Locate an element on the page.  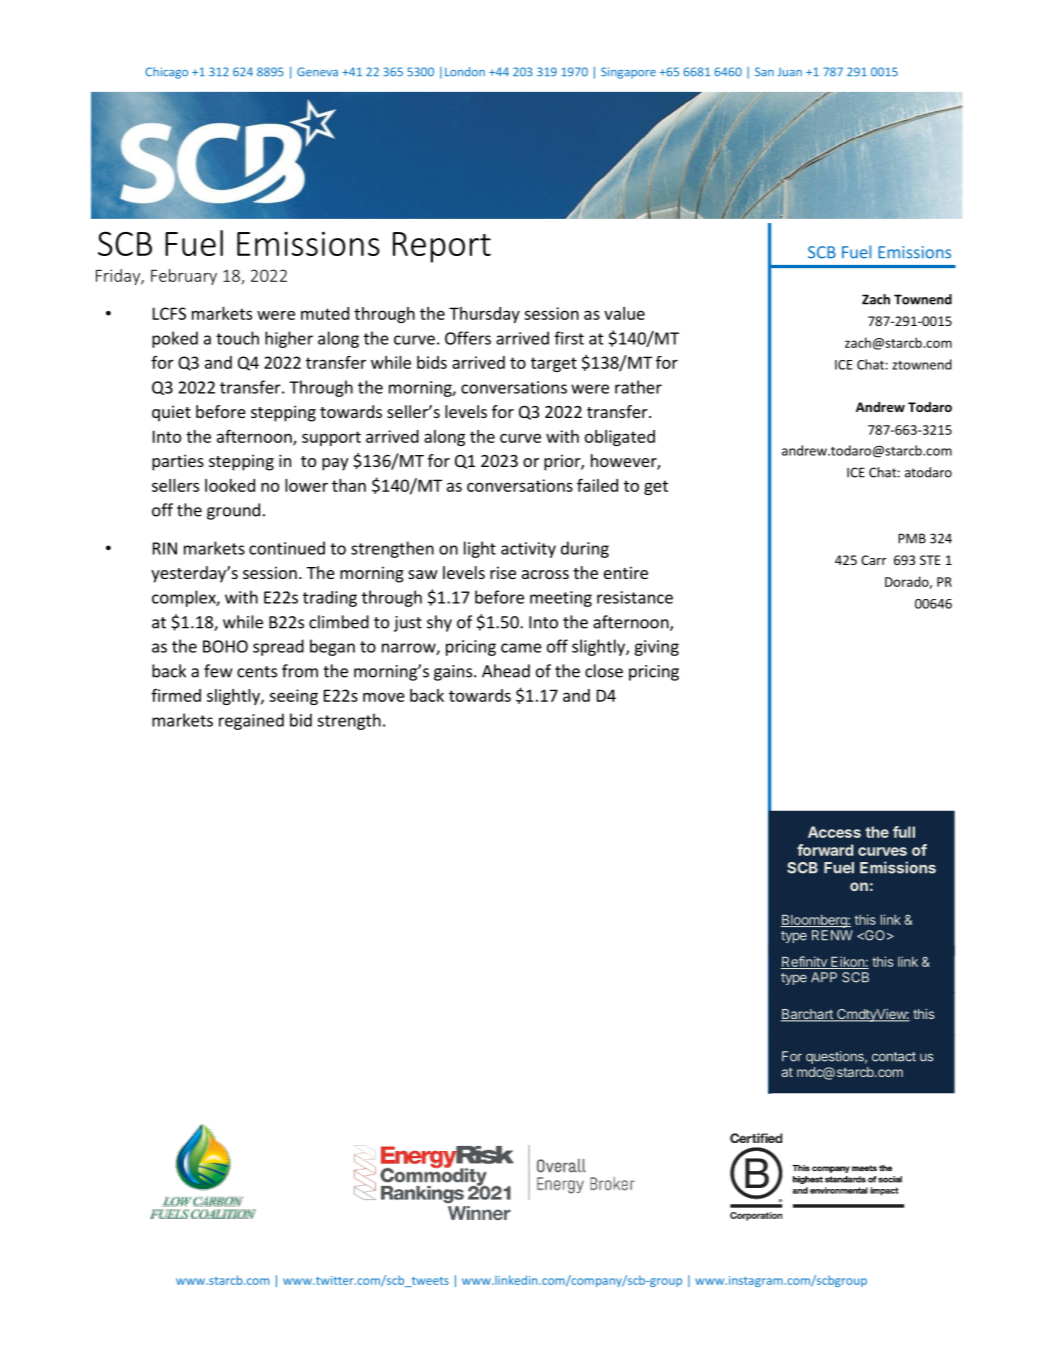
Access is located at coordinates (834, 832).
